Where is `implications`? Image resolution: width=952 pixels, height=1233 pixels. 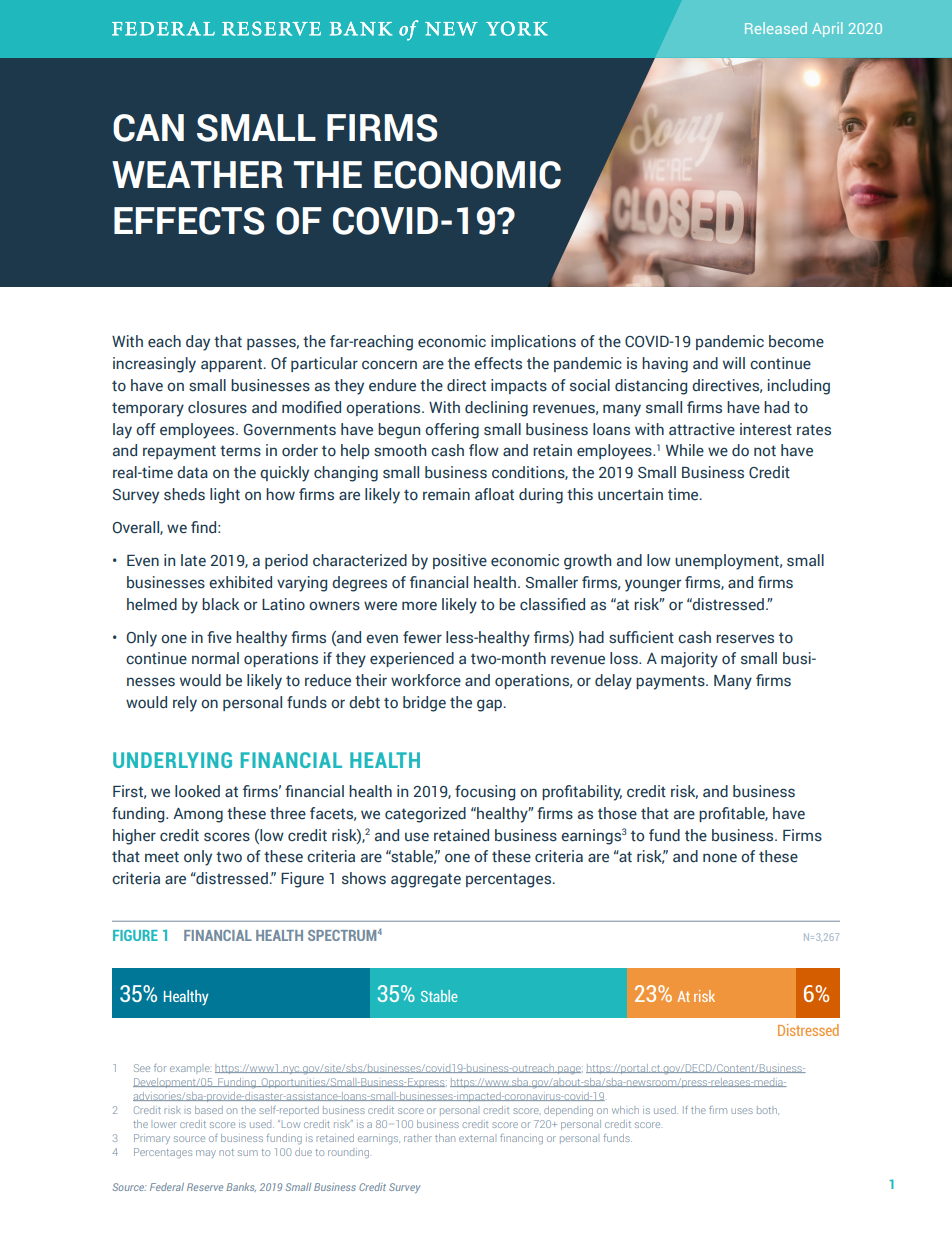
implications is located at coordinates (533, 342).
